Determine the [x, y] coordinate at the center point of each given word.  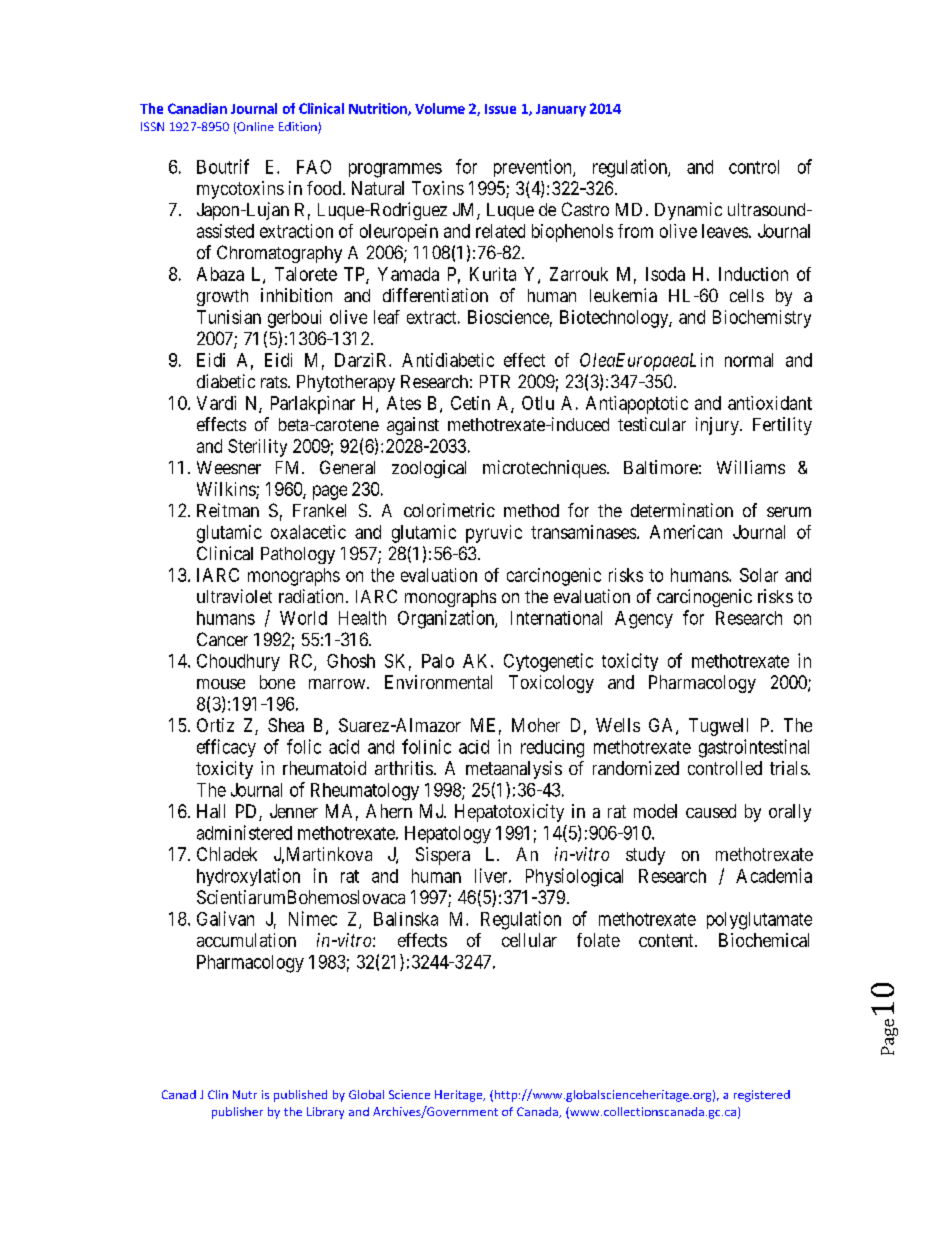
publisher [237, 1113]
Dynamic [688, 211]
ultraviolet [234, 596]
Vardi [216, 403]
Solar [759, 575]
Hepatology [448, 835]
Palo [438, 661]
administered [244, 832]
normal [749, 360]
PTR [495, 381]
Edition [299, 128]
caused [711, 811]
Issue [500, 109]
